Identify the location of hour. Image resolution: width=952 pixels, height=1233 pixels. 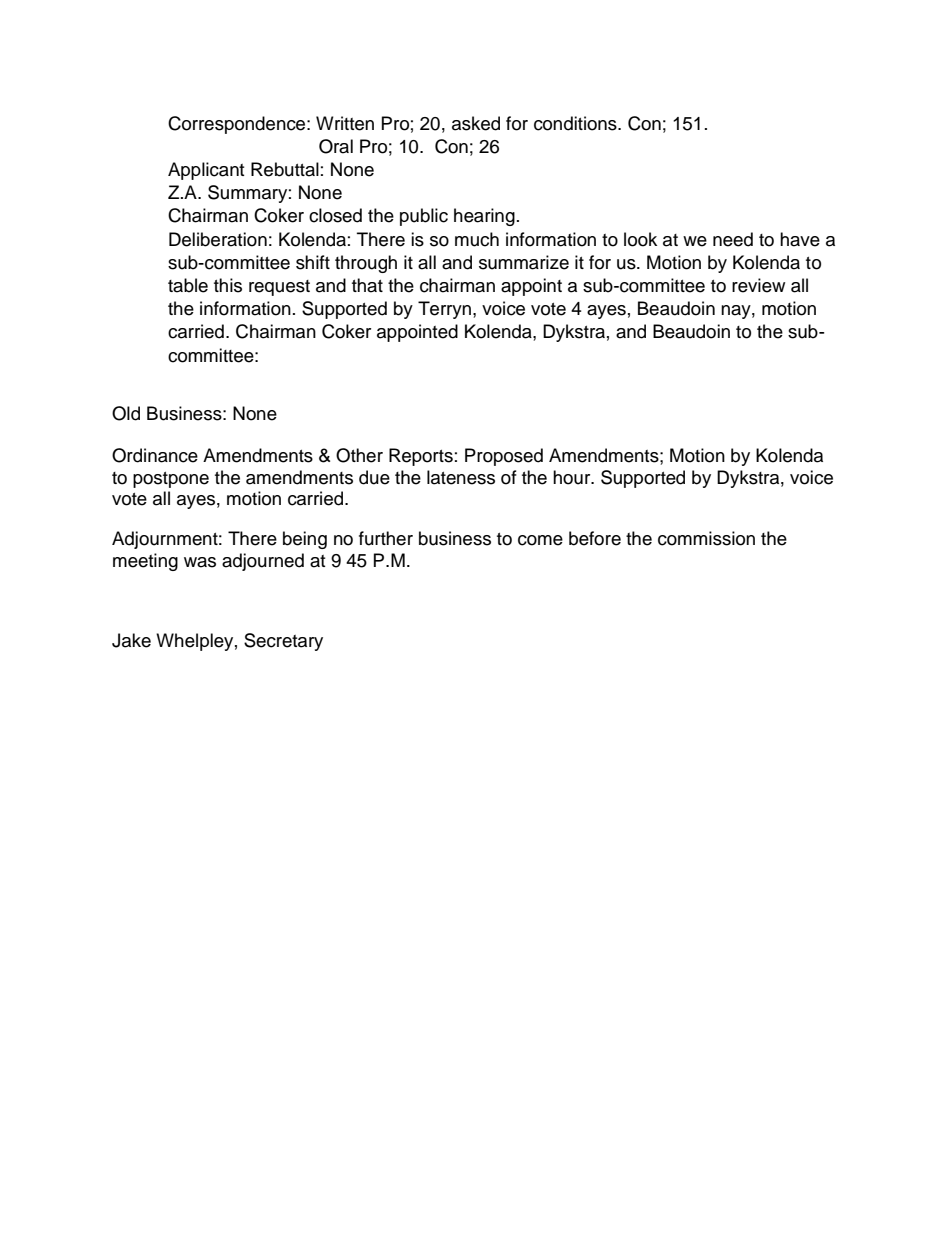
(573, 477).
